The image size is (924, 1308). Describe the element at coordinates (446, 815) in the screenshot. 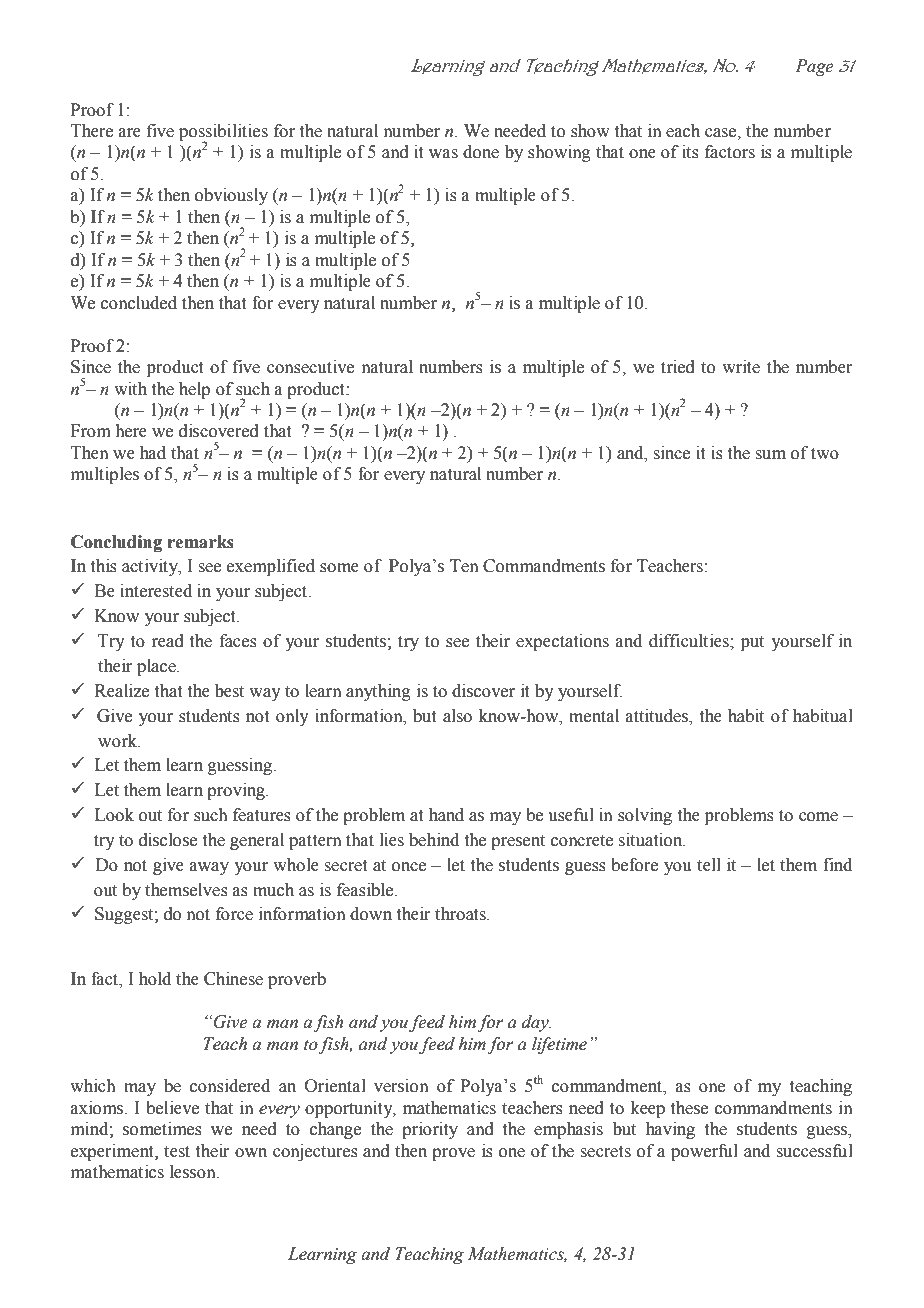

I see `hand` at that location.
